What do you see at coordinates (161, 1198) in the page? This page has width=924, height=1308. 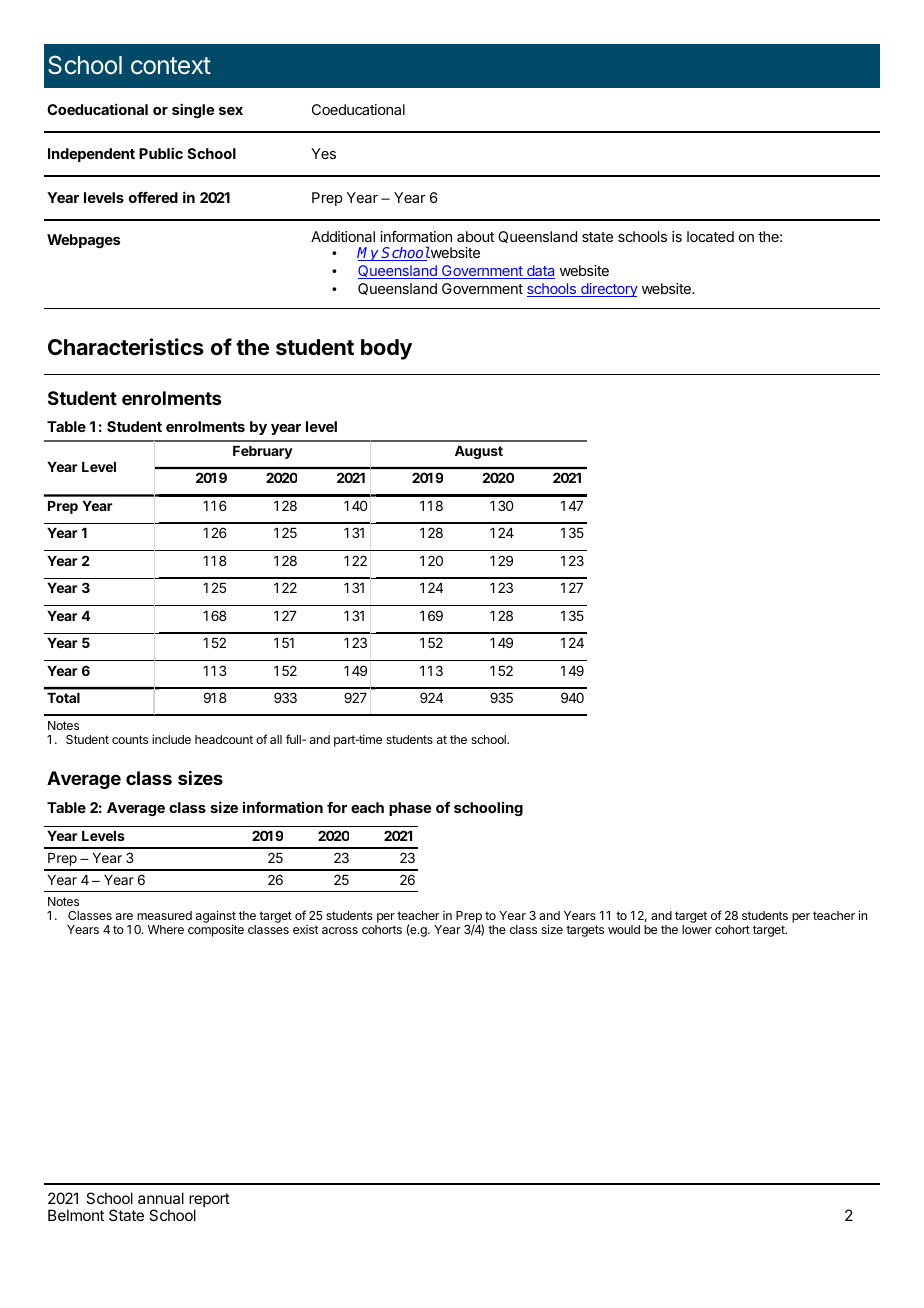 I see `annual` at bounding box center [161, 1198].
